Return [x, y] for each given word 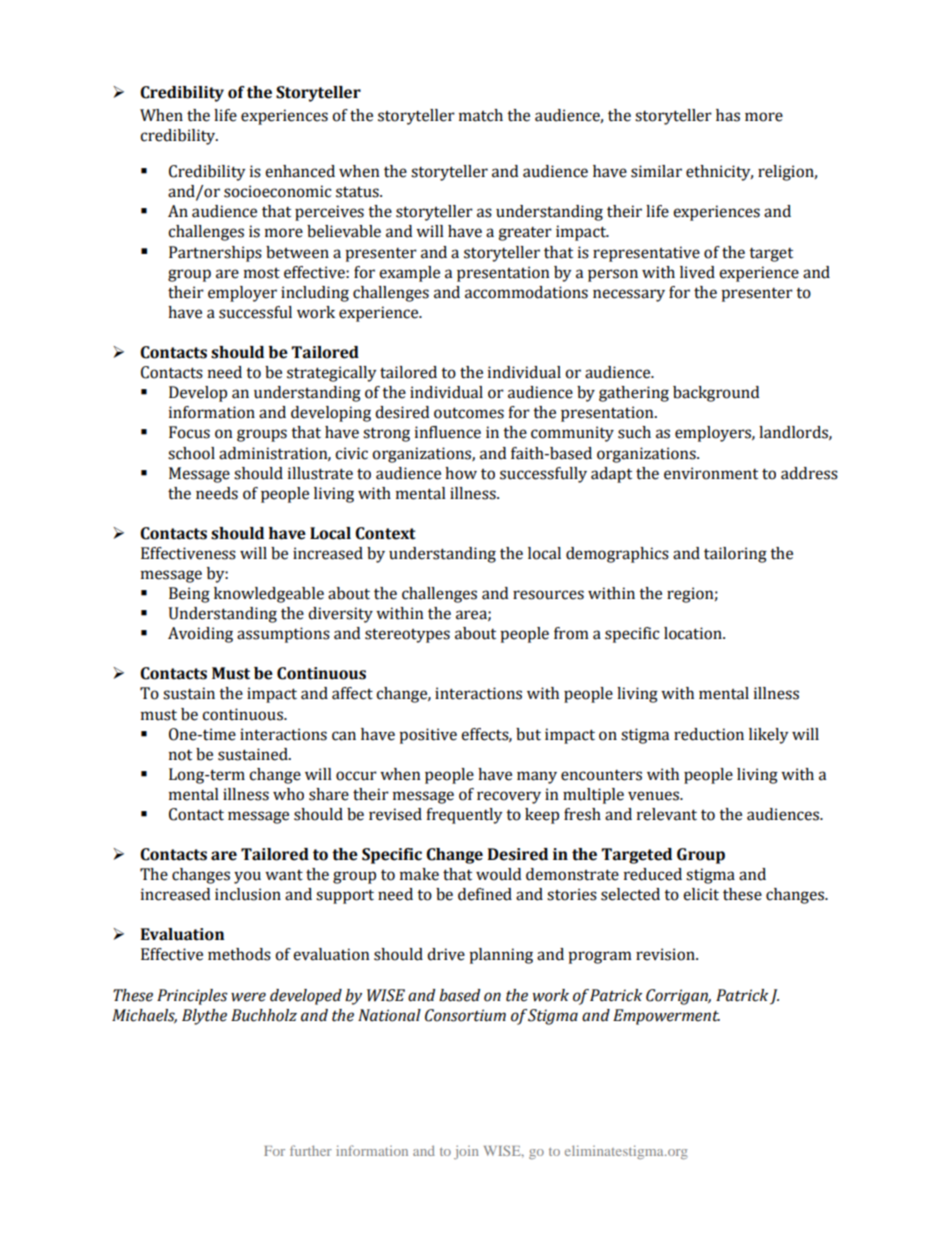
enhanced [300, 171]
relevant [667, 814]
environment [711, 473]
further [311, 1150]
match [481, 115]
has [728, 115]
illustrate [320, 473]
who [288, 794]
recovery [509, 797]
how [461, 473]
